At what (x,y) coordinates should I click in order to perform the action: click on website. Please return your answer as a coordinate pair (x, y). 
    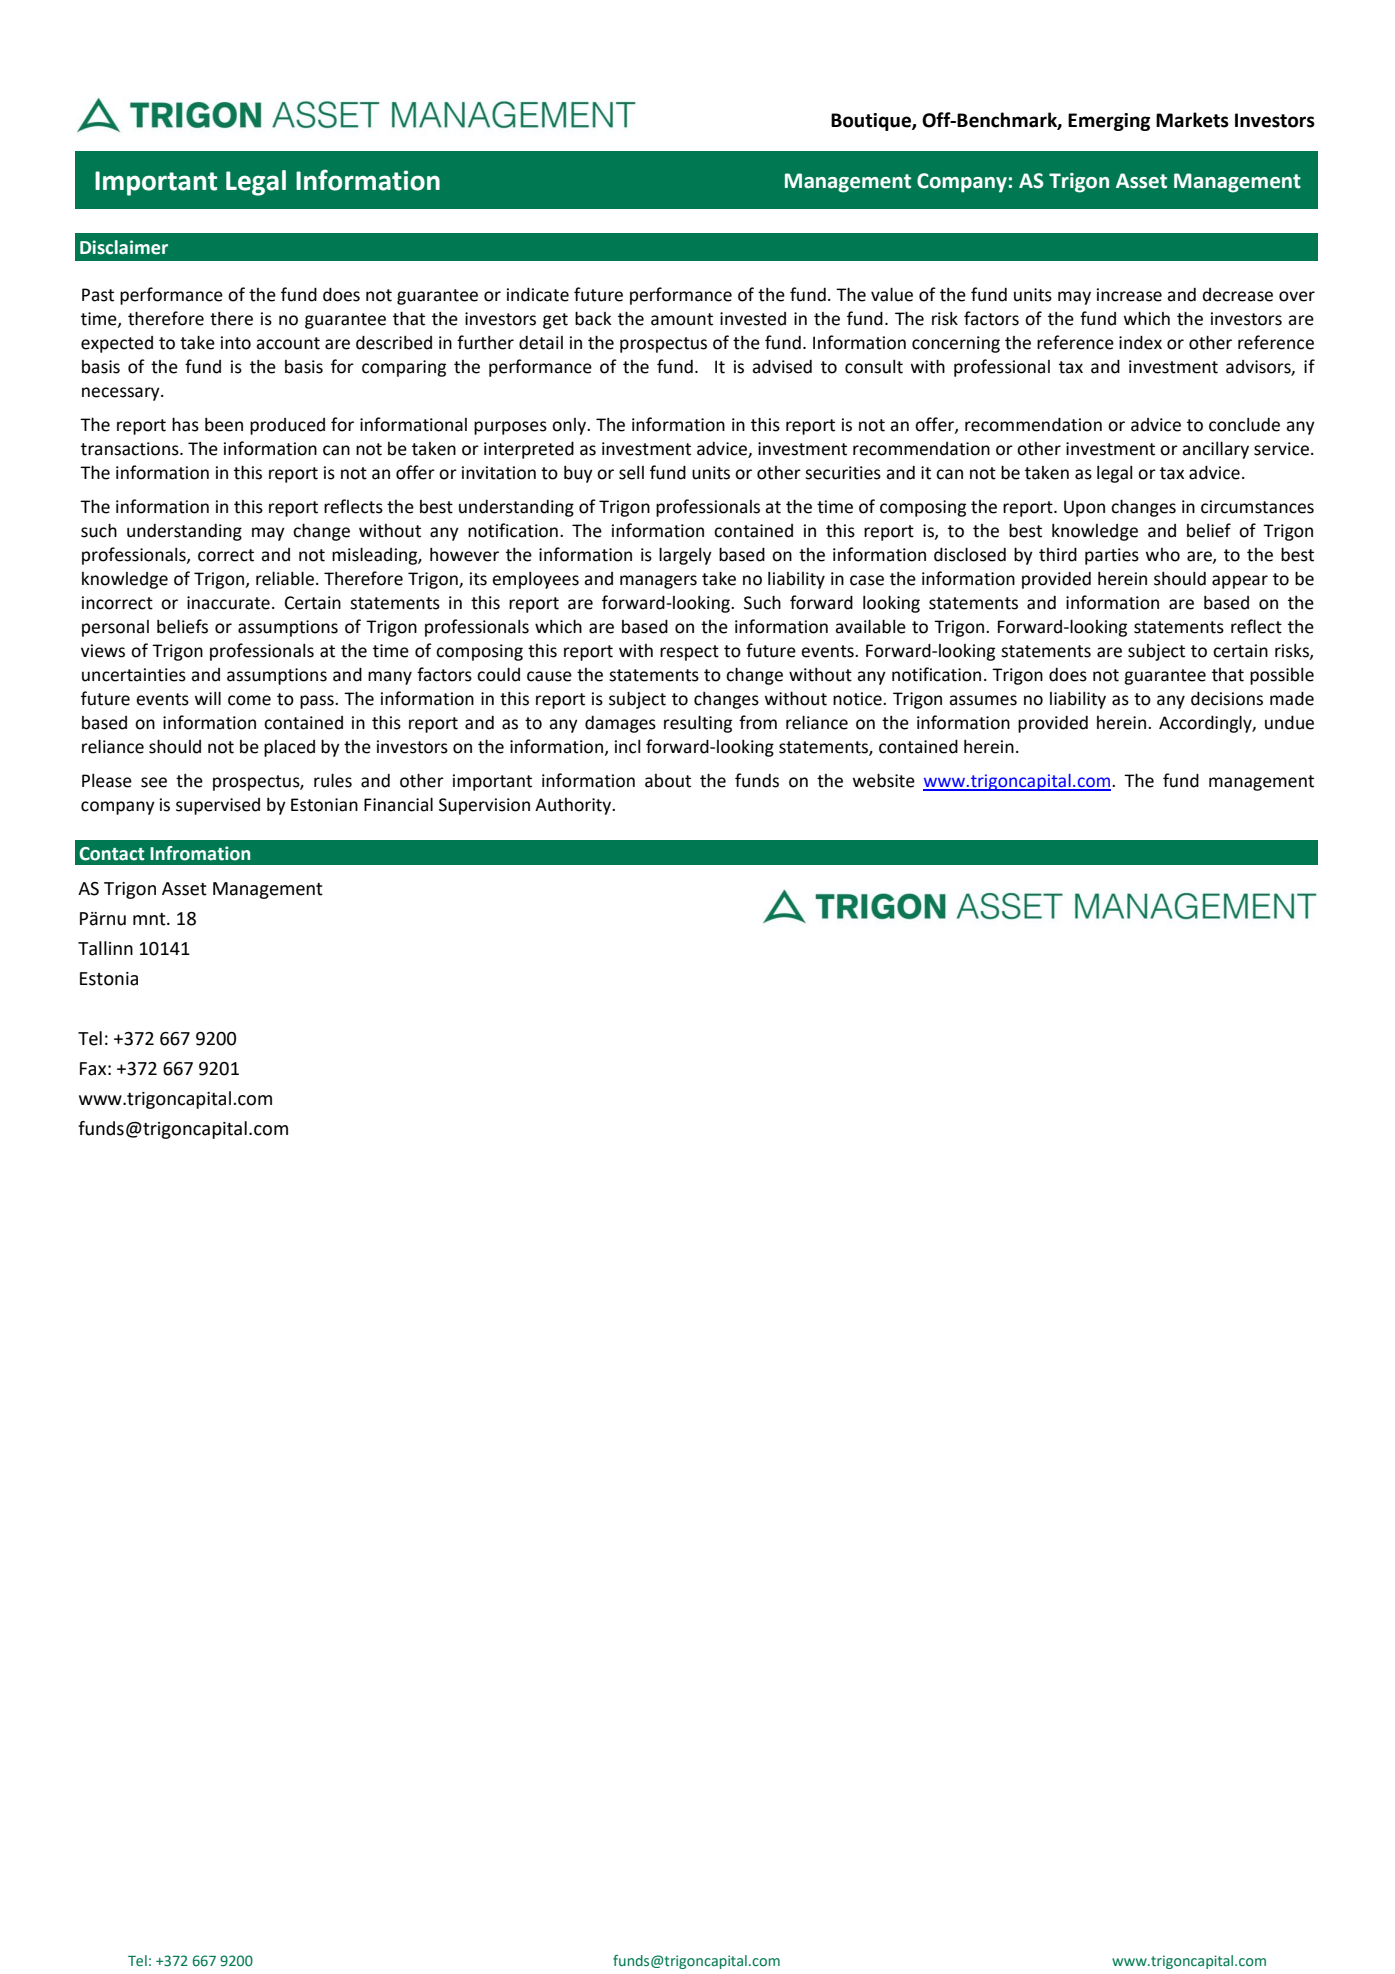
    Looking at the image, I should click on (884, 780).
